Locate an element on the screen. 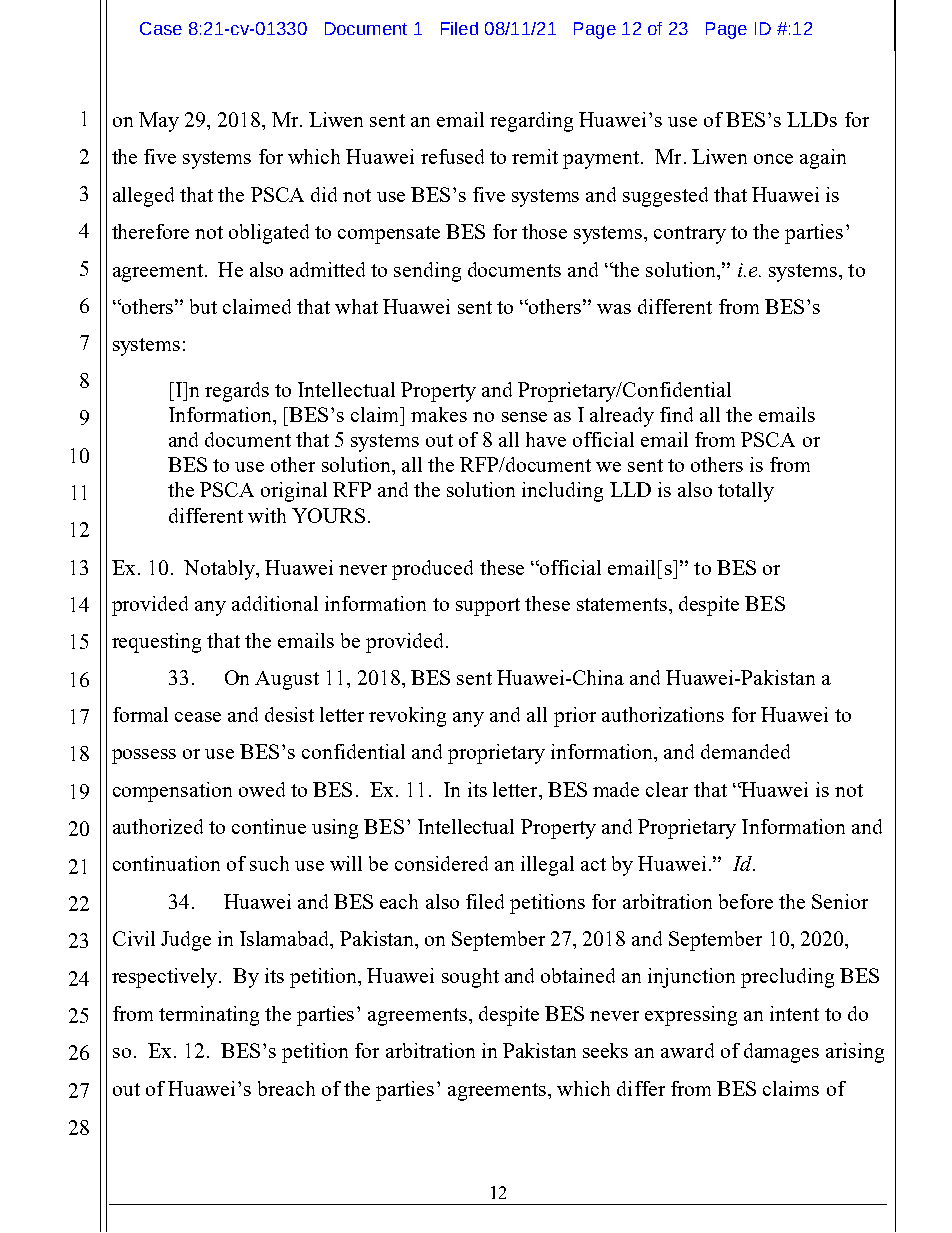 This screenshot has width=952, height=1233. May is located at coordinates (159, 122).
